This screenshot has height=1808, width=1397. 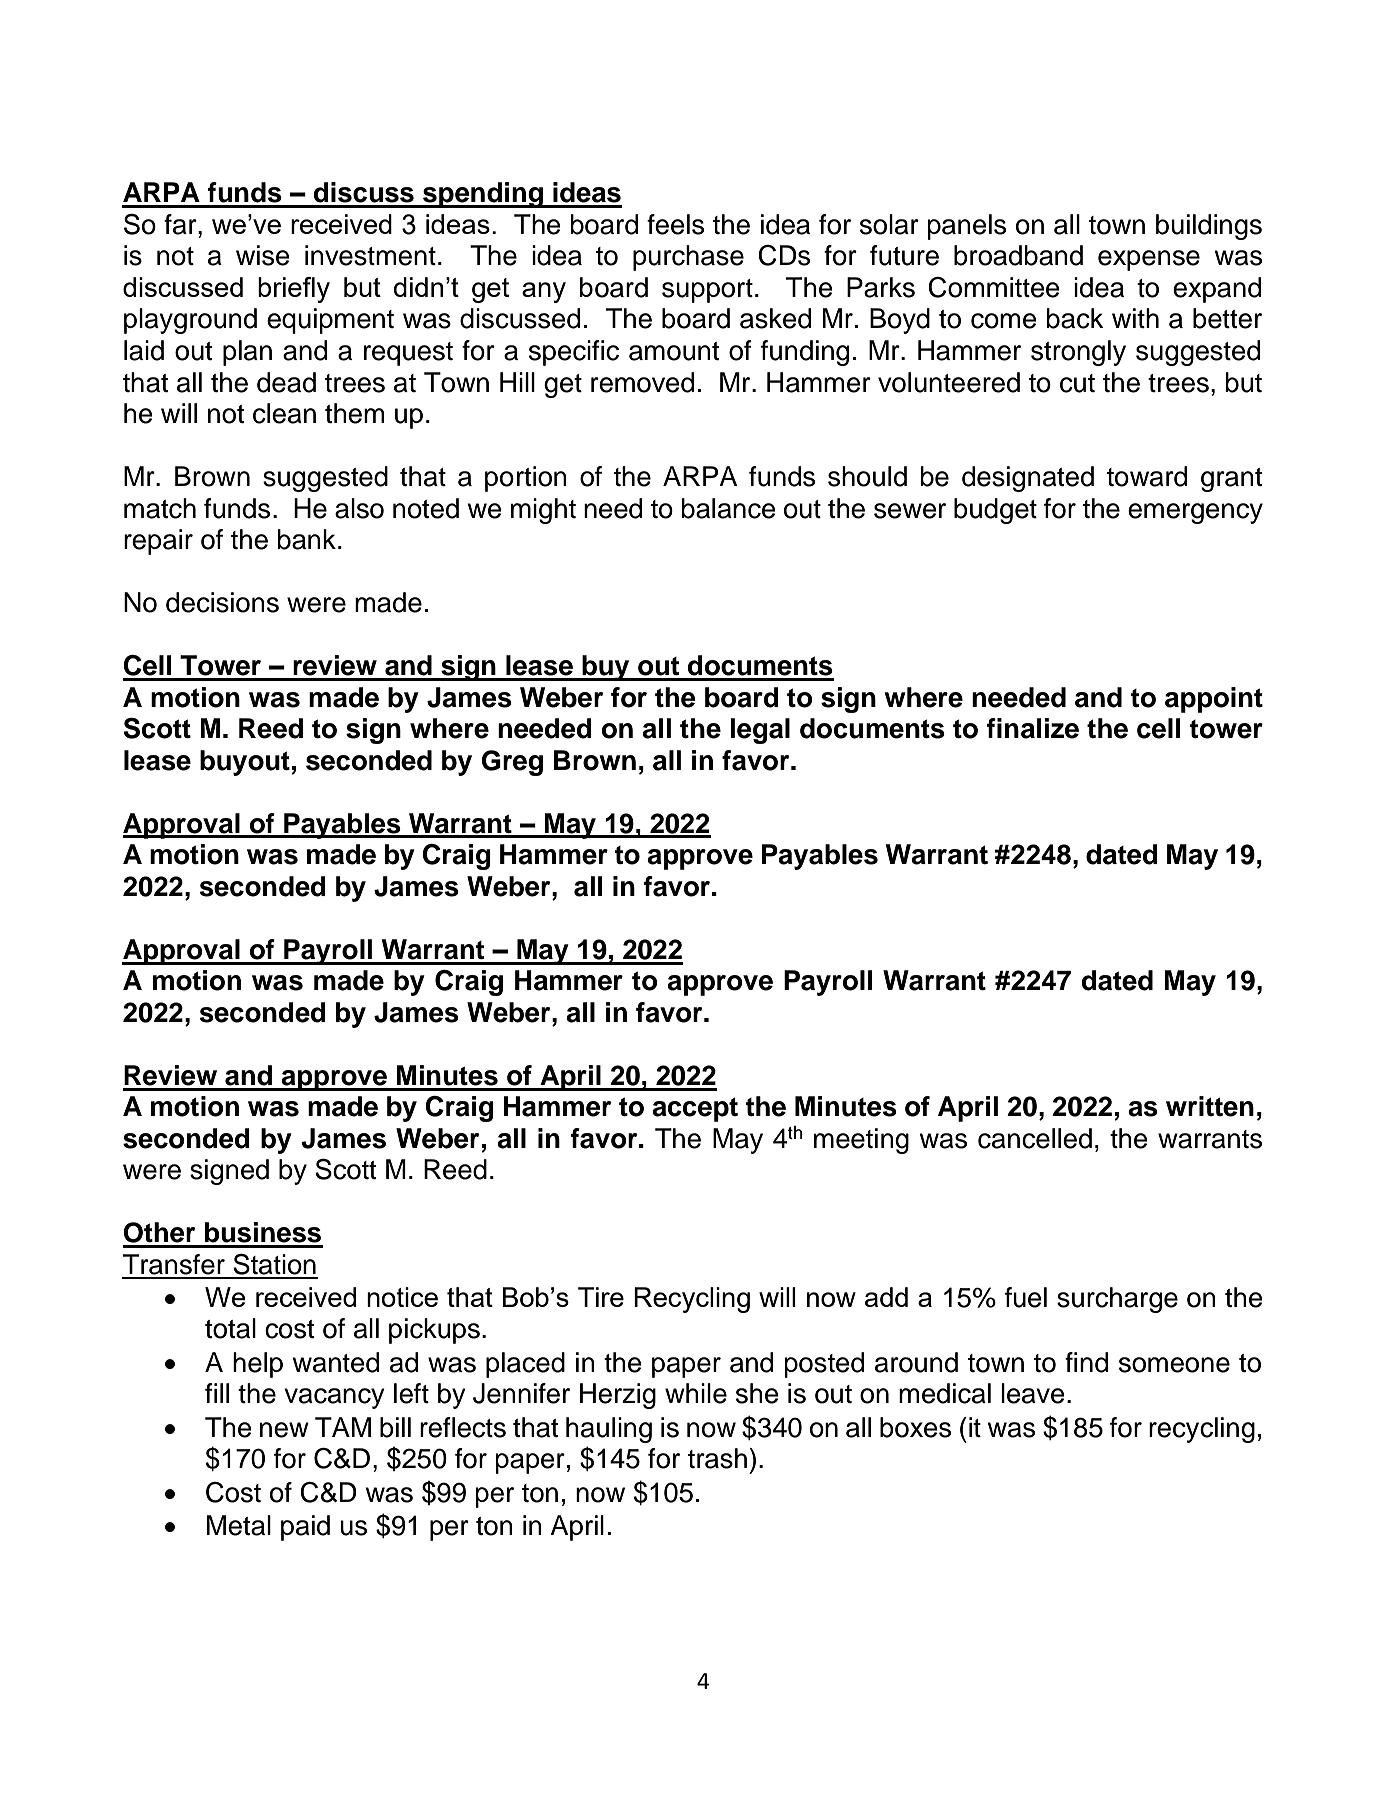 What do you see at coordinates (402, 1297) in the screenshot?
I see `notice` at bounding box center [402, 1297].
